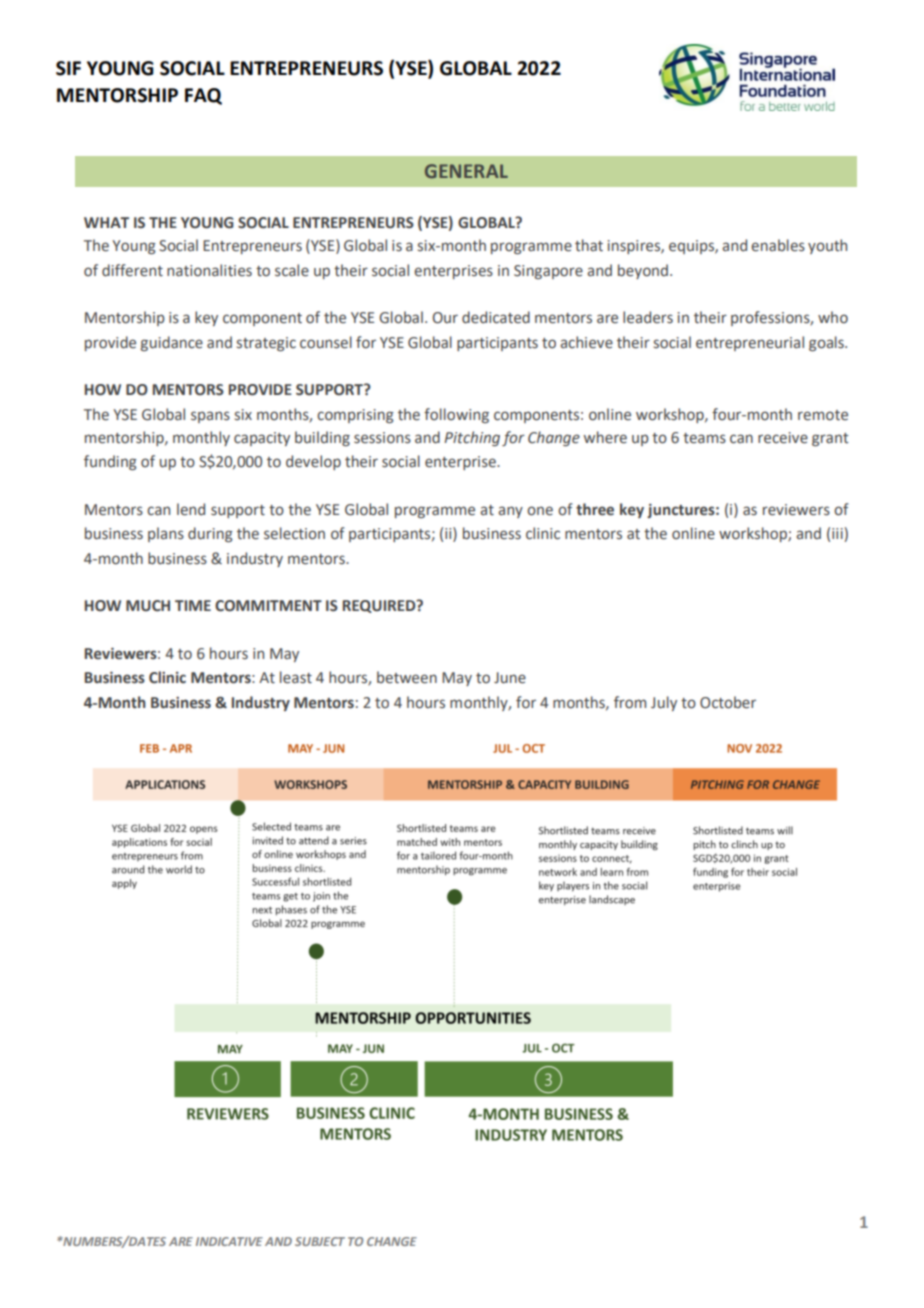  I want to click on INDICATIVE, so click(229, 1241).
